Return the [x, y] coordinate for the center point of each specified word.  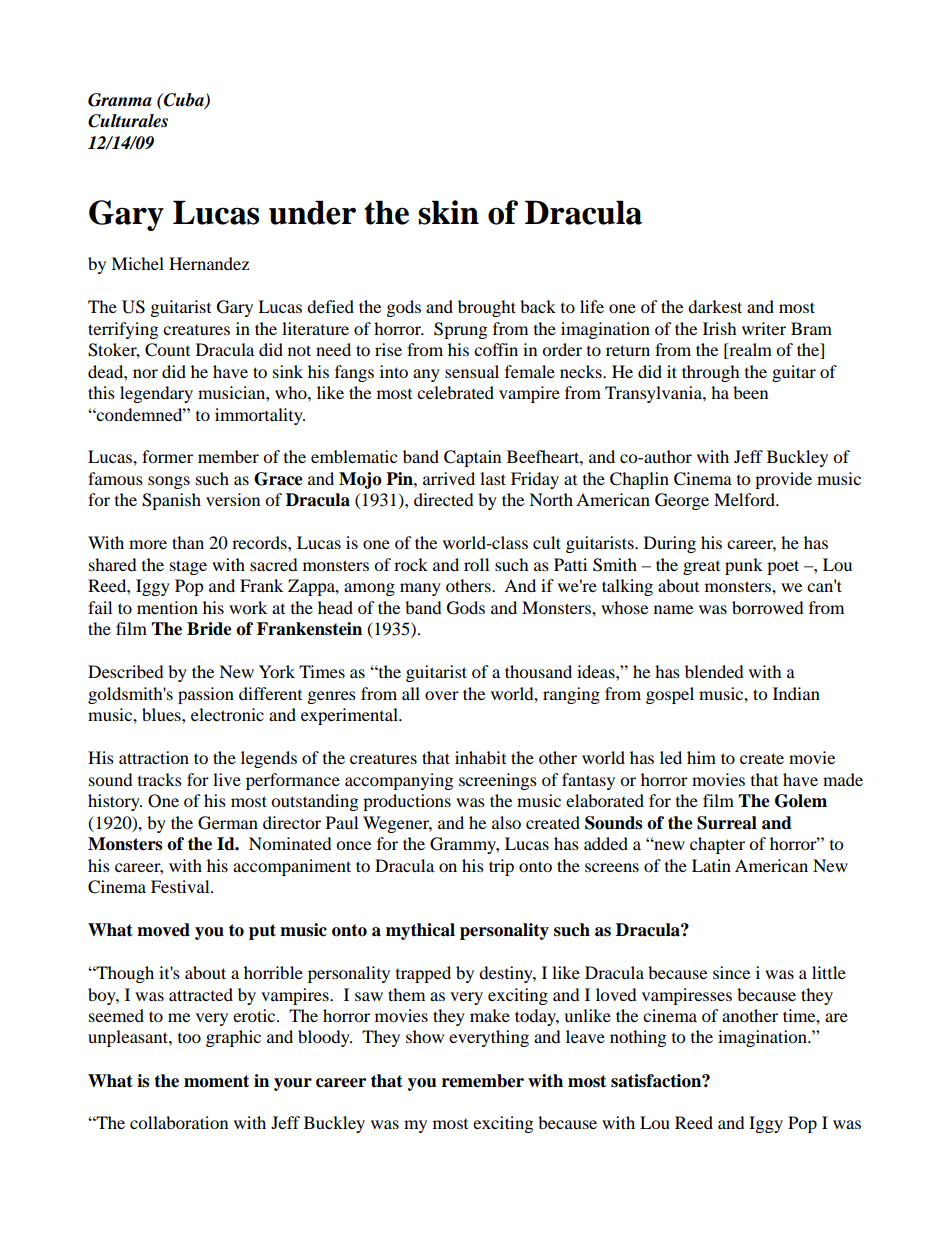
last [493, 478]
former [167, 456]
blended [714, 671]
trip [501, 867]
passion [206, 695]
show [425, 1036]
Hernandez [209, 263]
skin [448, 212]
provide [783, 480]
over [442, 695]
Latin [711, 865]
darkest [715, 306]
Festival [181, 886]
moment [216, 1081]
